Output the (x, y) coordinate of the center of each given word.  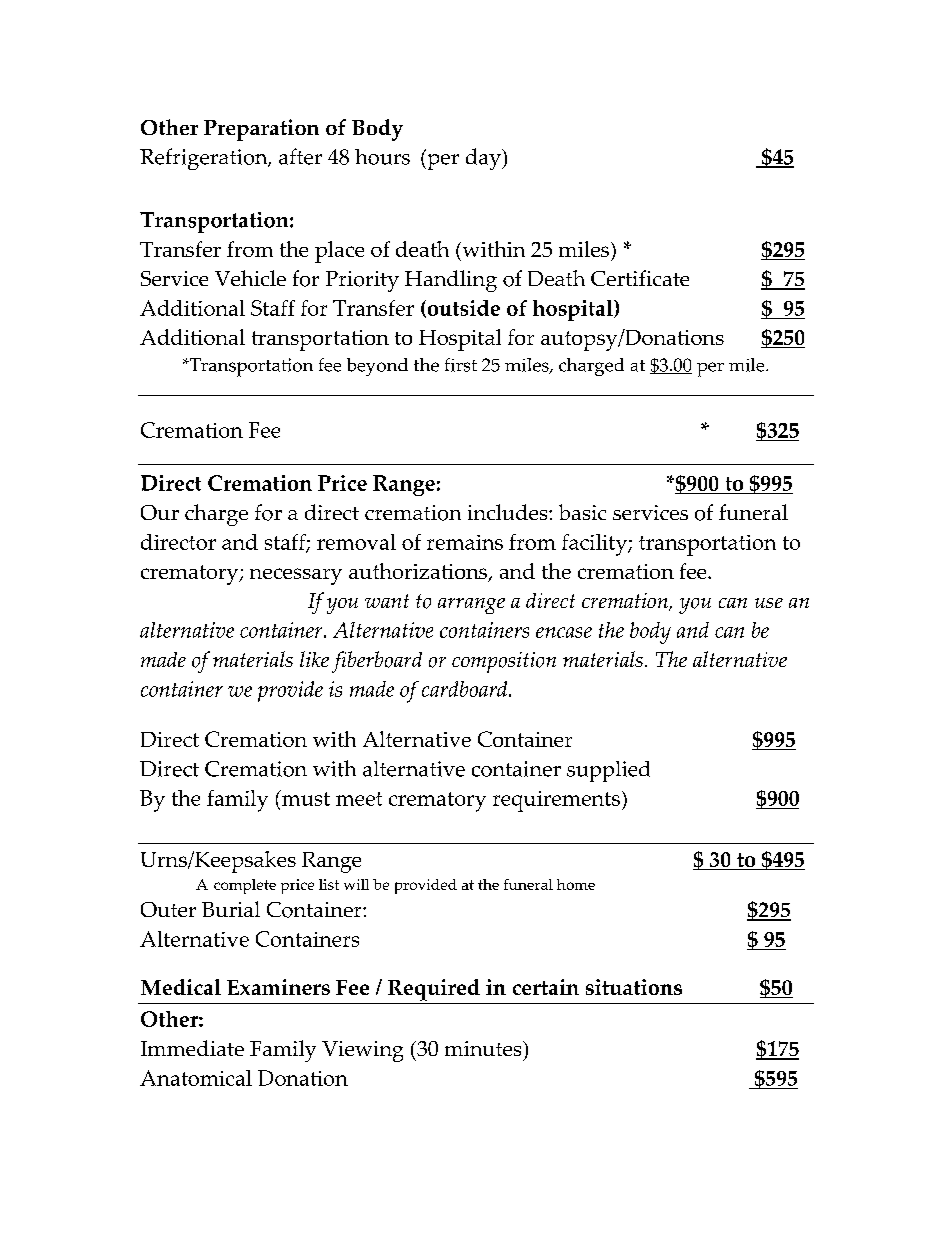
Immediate (192, 1048)
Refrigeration (205, 159)
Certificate (640, 278)
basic (582, 512)
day (484, 159)
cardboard (466, 689)
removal (356, 542)
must (304, 799)
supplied (608, 771)
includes (509, 512)
